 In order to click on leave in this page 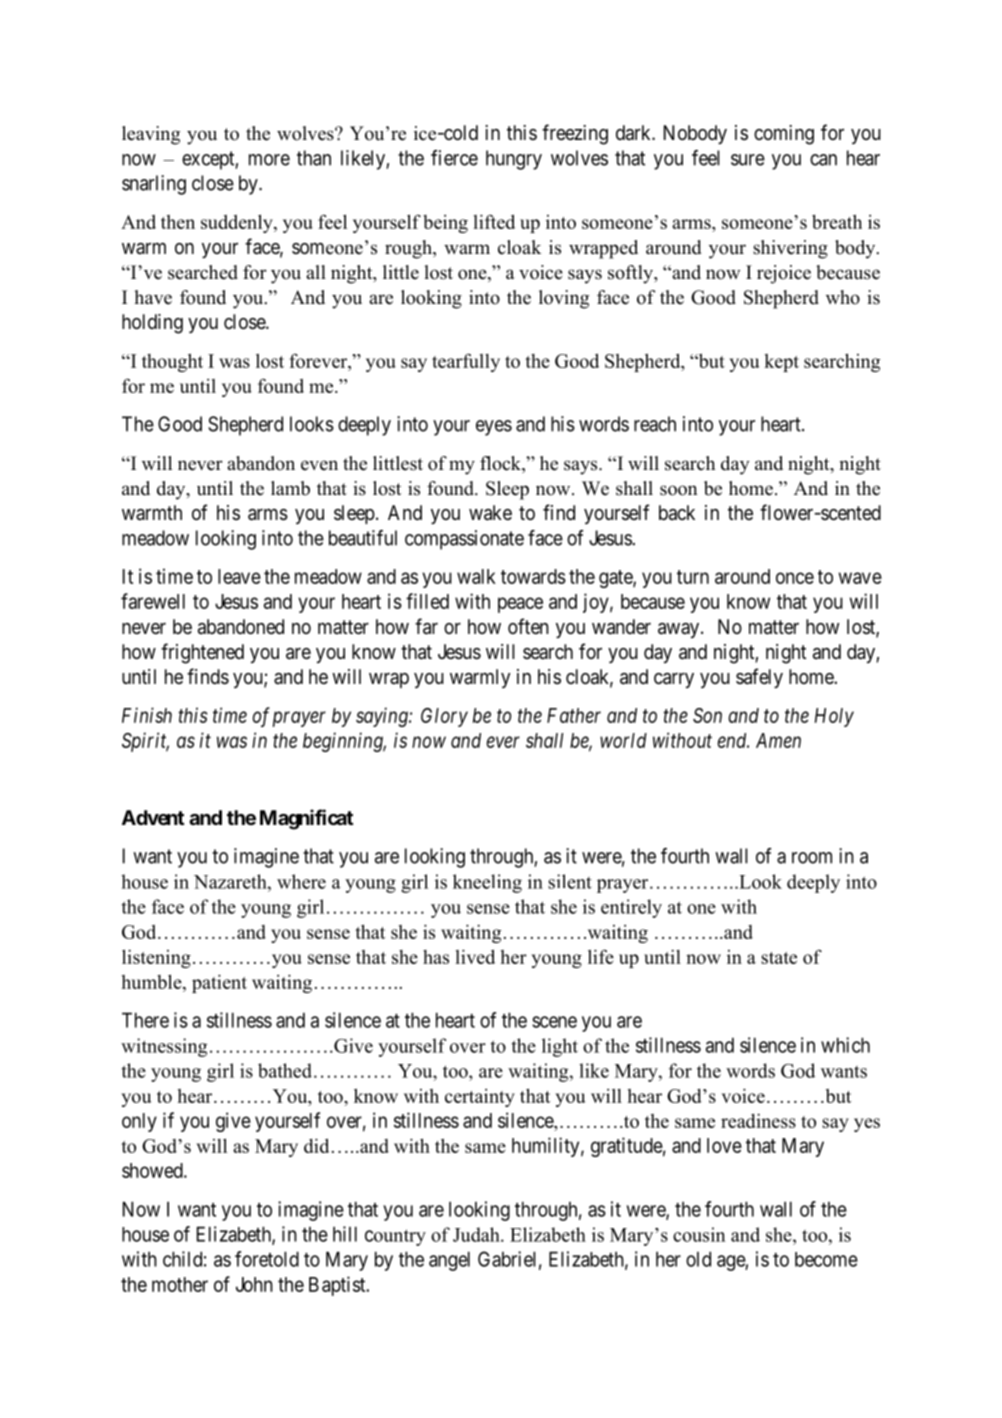, I will do `click(239, 576)`.
